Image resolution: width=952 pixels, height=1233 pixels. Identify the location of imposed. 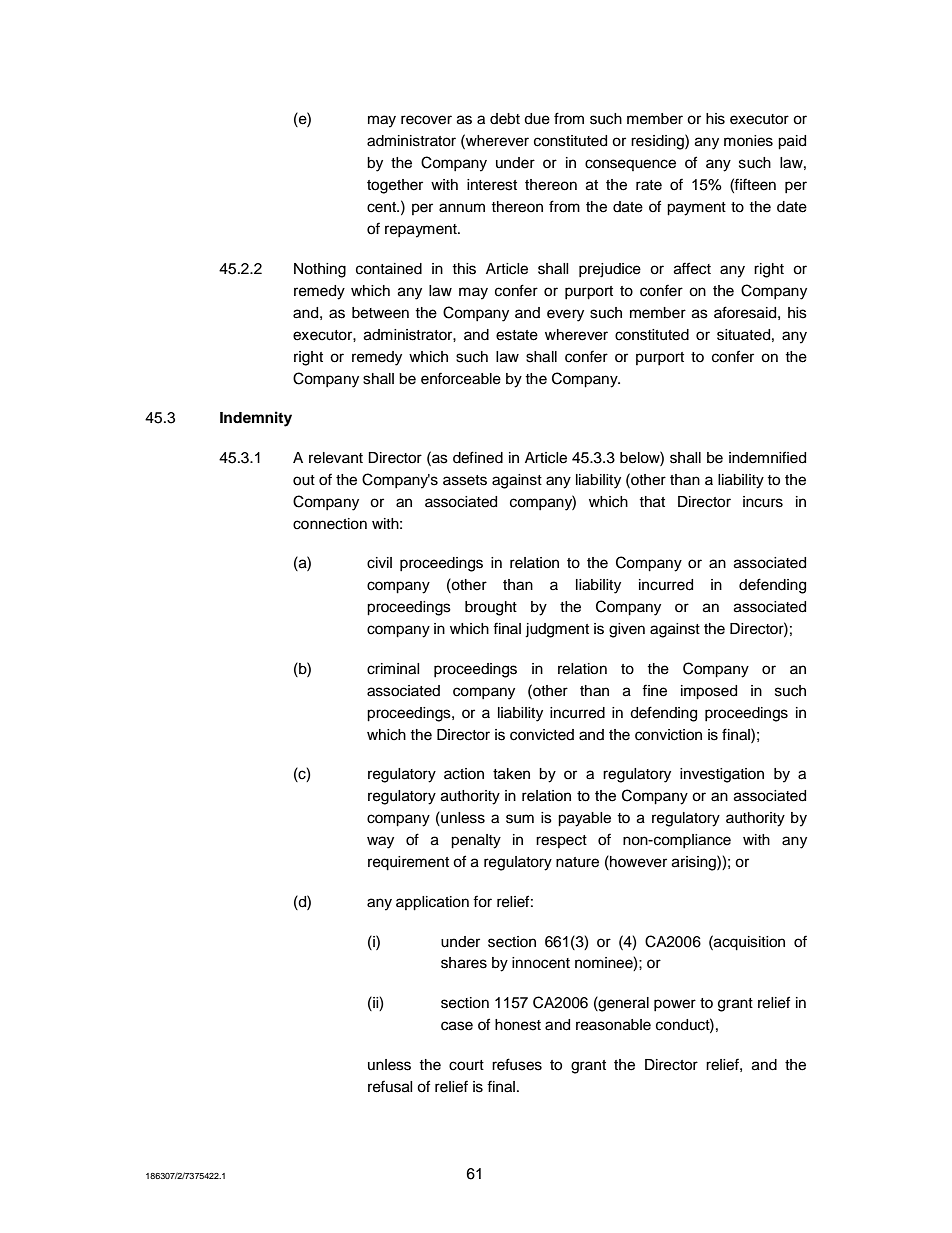
(709, 692).
